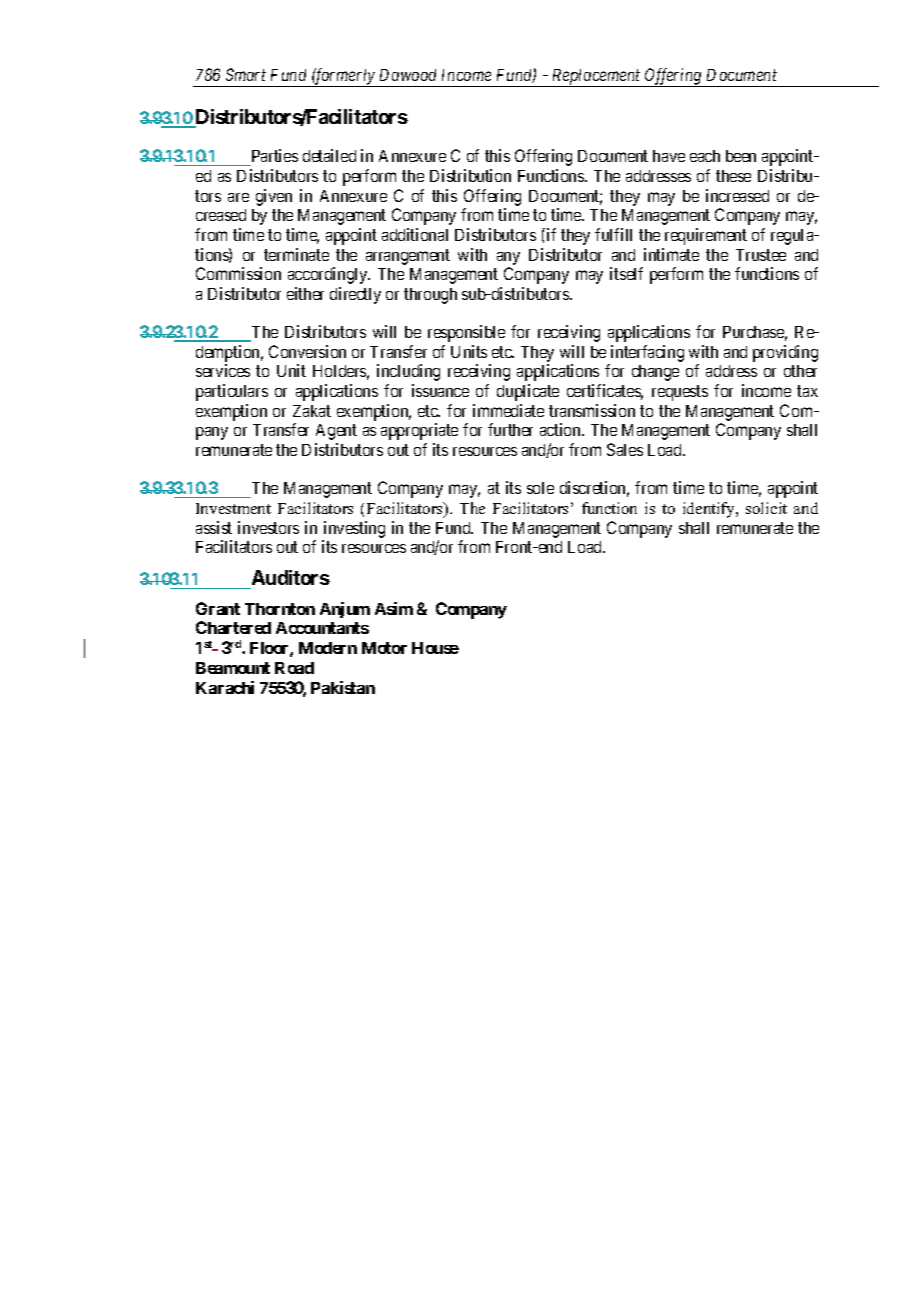 This image has width=924, height=1307. Describe the element at coordinates (510, 429) in the image. I see `further` at that location.
